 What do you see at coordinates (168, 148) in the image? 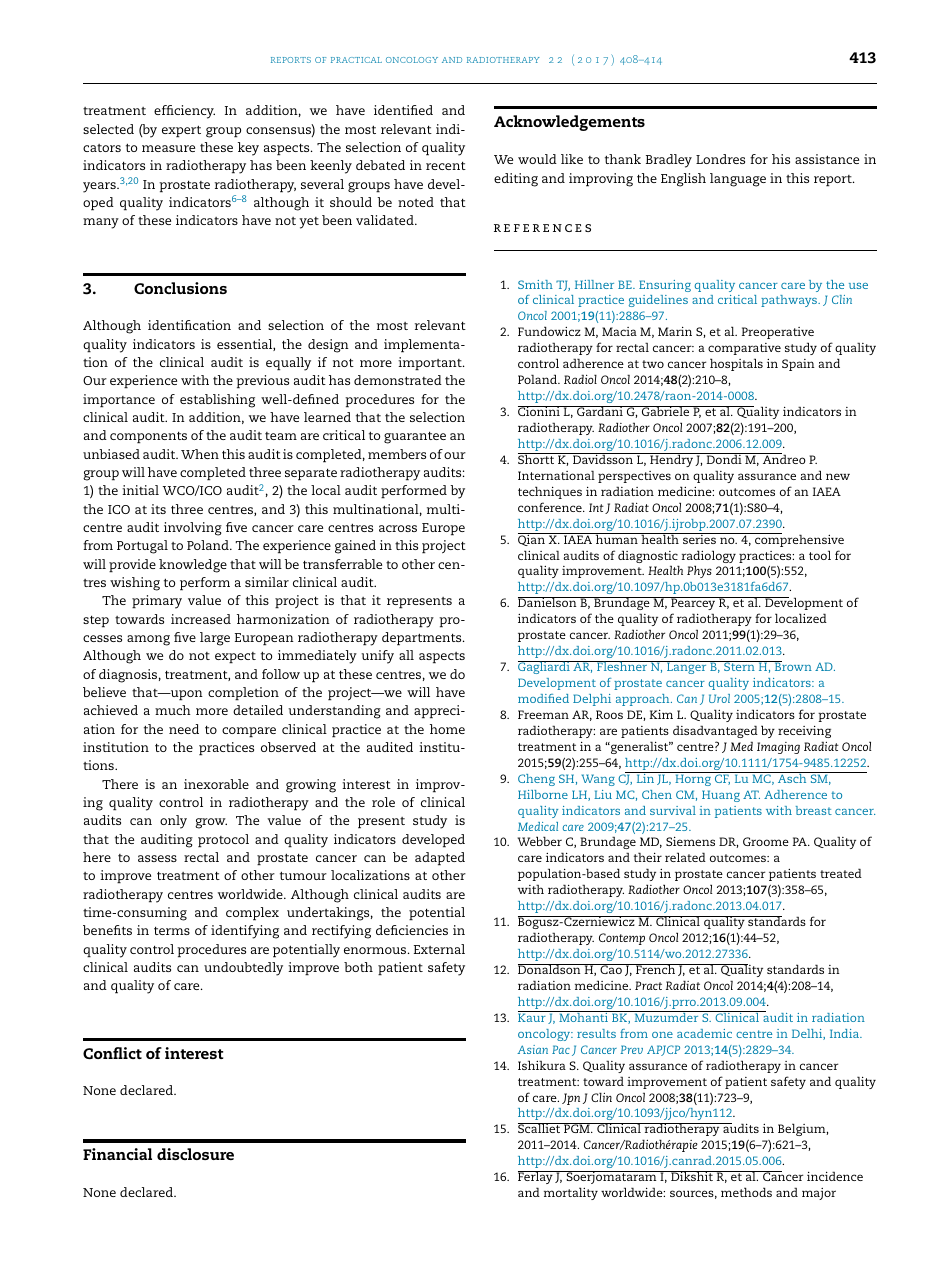
I see `measure` at bounding box center [168, 148].
